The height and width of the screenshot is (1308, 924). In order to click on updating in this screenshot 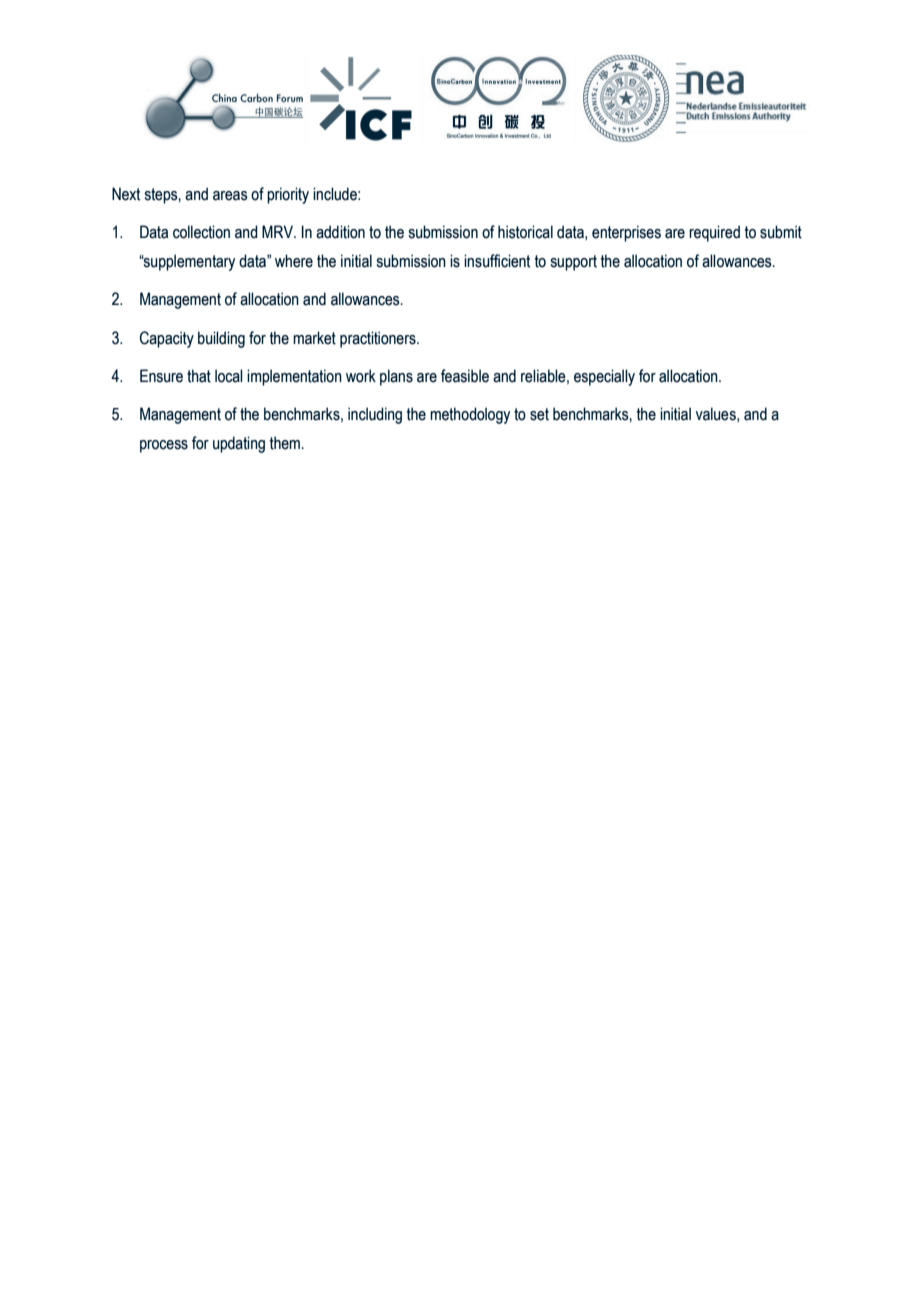, I will do `click(239, 444)`.
